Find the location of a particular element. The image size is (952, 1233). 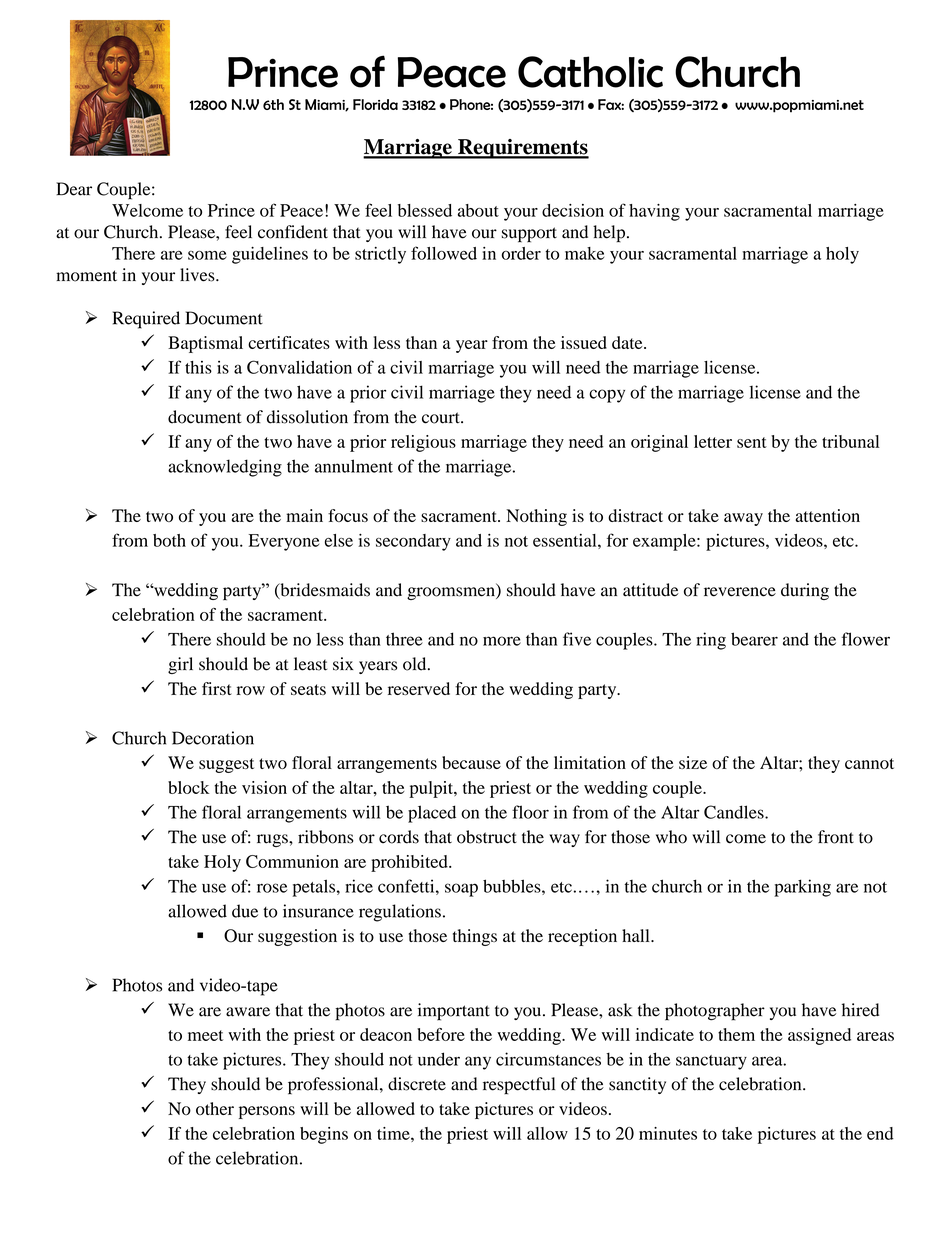

obstruct is located at coordinates (487, 837).
